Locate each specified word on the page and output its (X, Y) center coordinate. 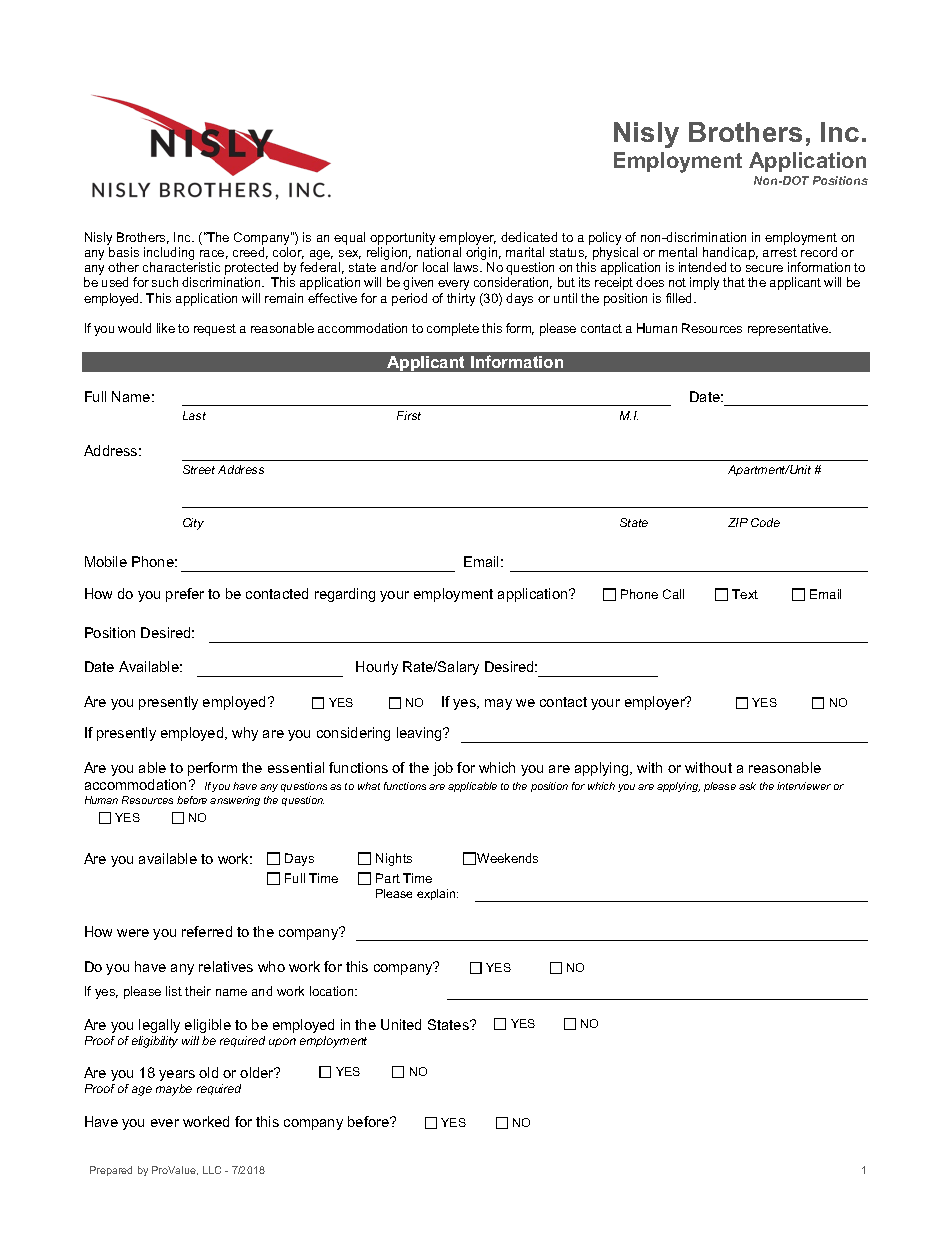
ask (747, 786)
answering (235, 801)
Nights (394, 859)
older (258, 1072)
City (193, 524)
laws (467, 267)
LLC (212, 1170)
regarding (345, 595)
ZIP (738, 522)
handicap (730, 255)
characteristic (181, 267)
